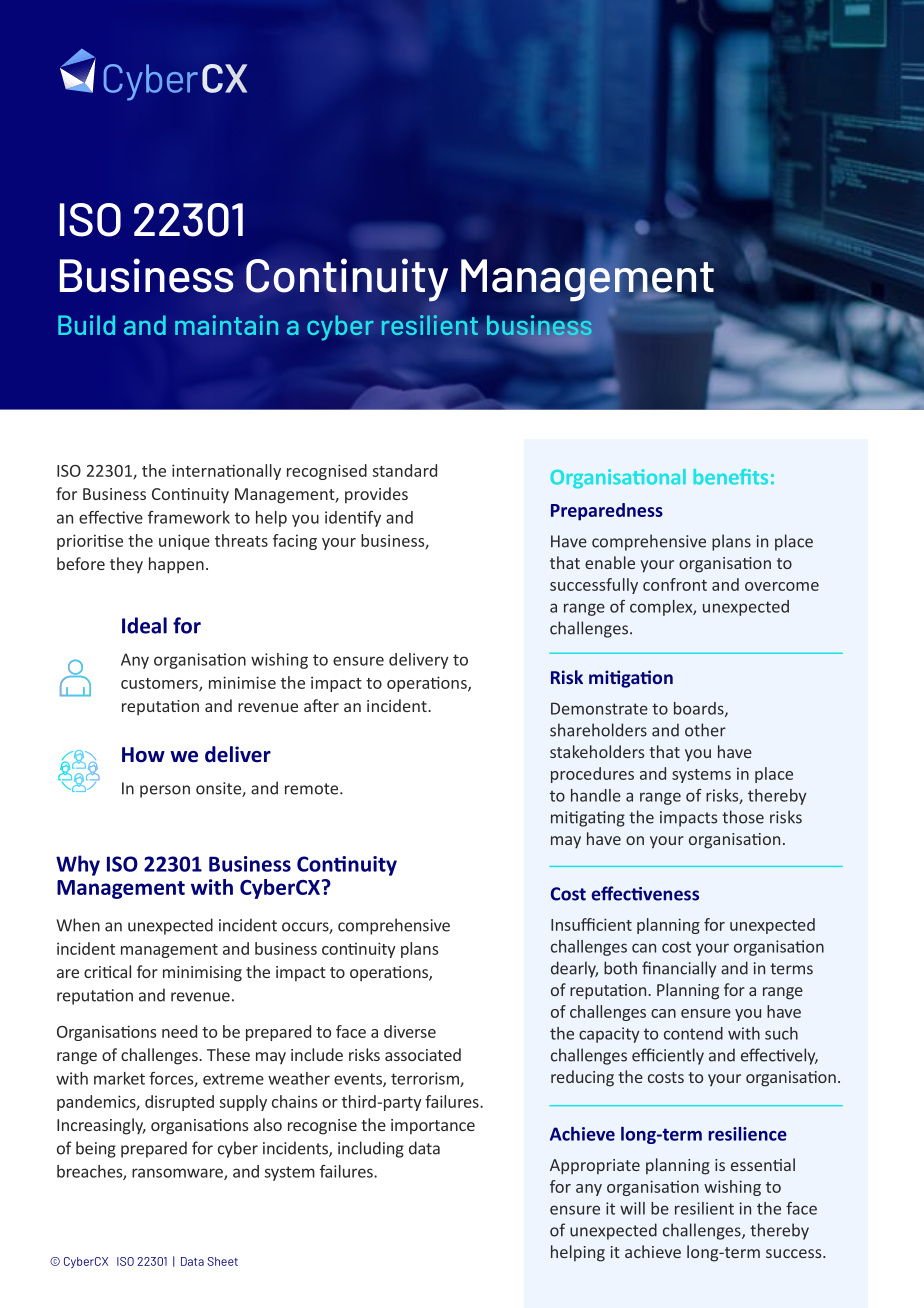 This screenshot has width=924, height=1308. Describe the element at coordinates (165, 791) in the screenshot. I see `person` at that location.
